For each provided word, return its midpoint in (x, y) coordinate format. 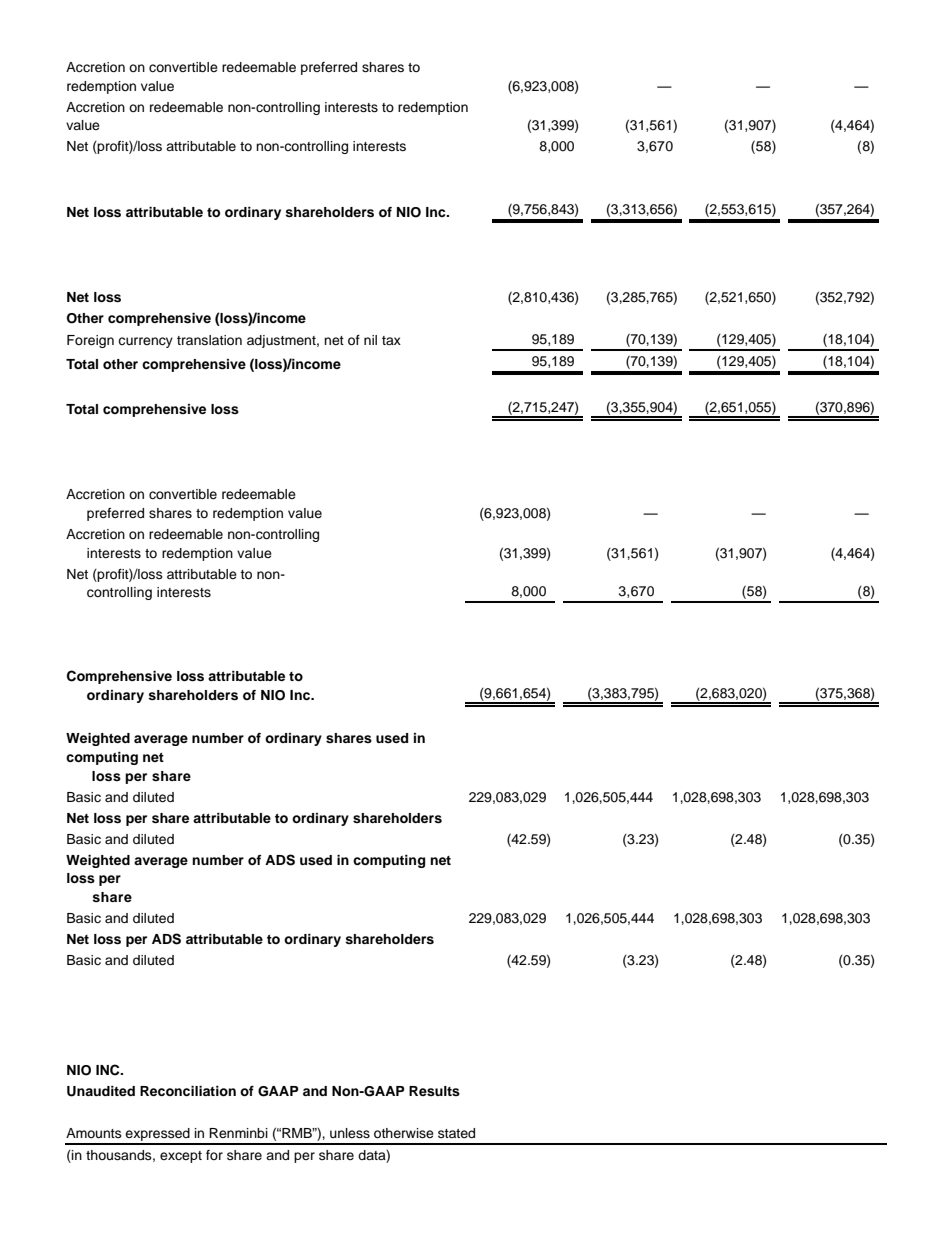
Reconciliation (188, 1091)
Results (434, 1091)
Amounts (94, 1133)
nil (370, 340)
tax (391, 340)
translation (209, 340)
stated (456, 1133)
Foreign (90, 341)
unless (350, 1133)
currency (145, 342)
